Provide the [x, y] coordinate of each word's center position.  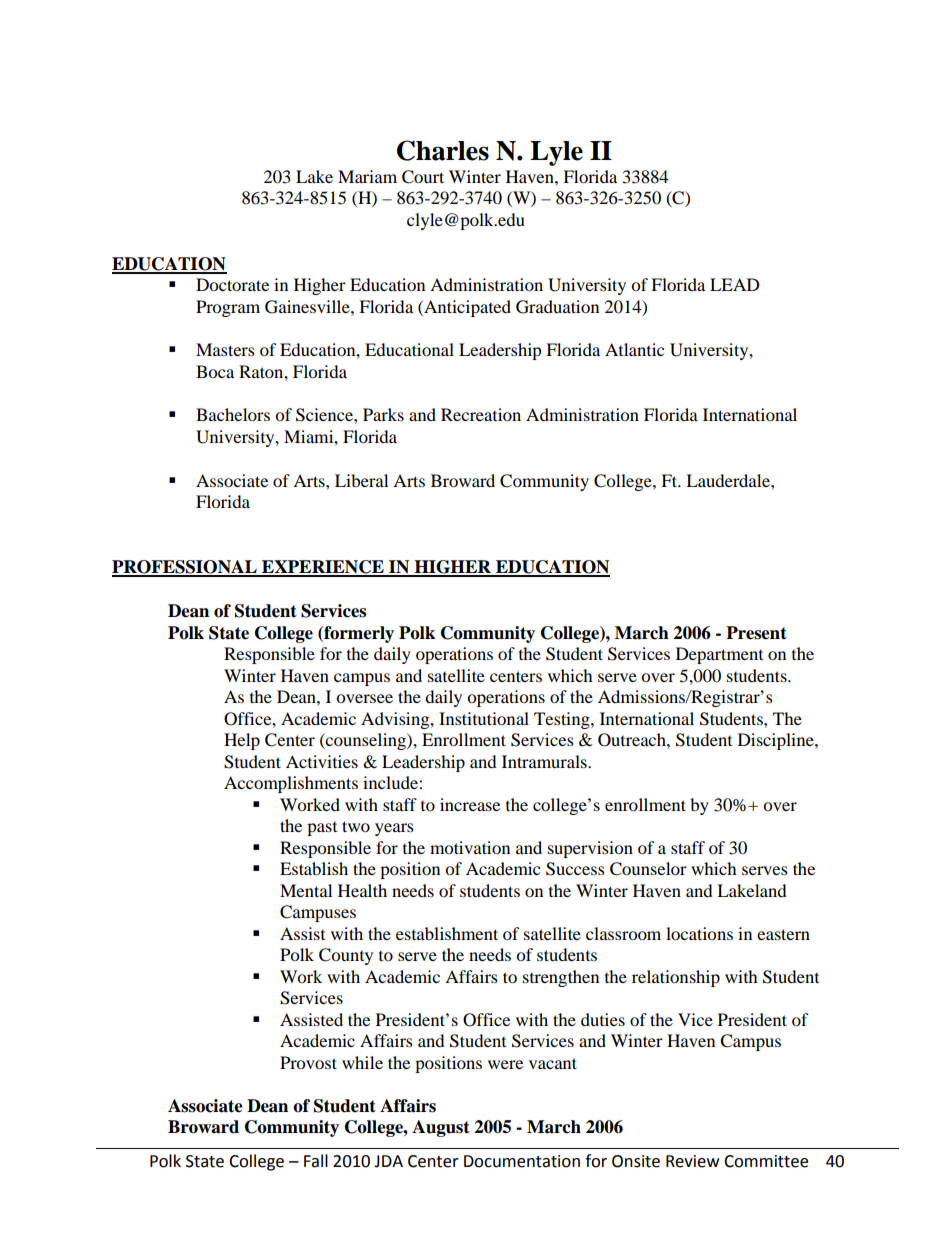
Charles [443, 150]
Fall [316, 1161]
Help [242, 741]
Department [719, 655]
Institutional [484, 718]
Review [692, 1161]
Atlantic [634, 349]
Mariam [367, 176]
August [441, 1128]
